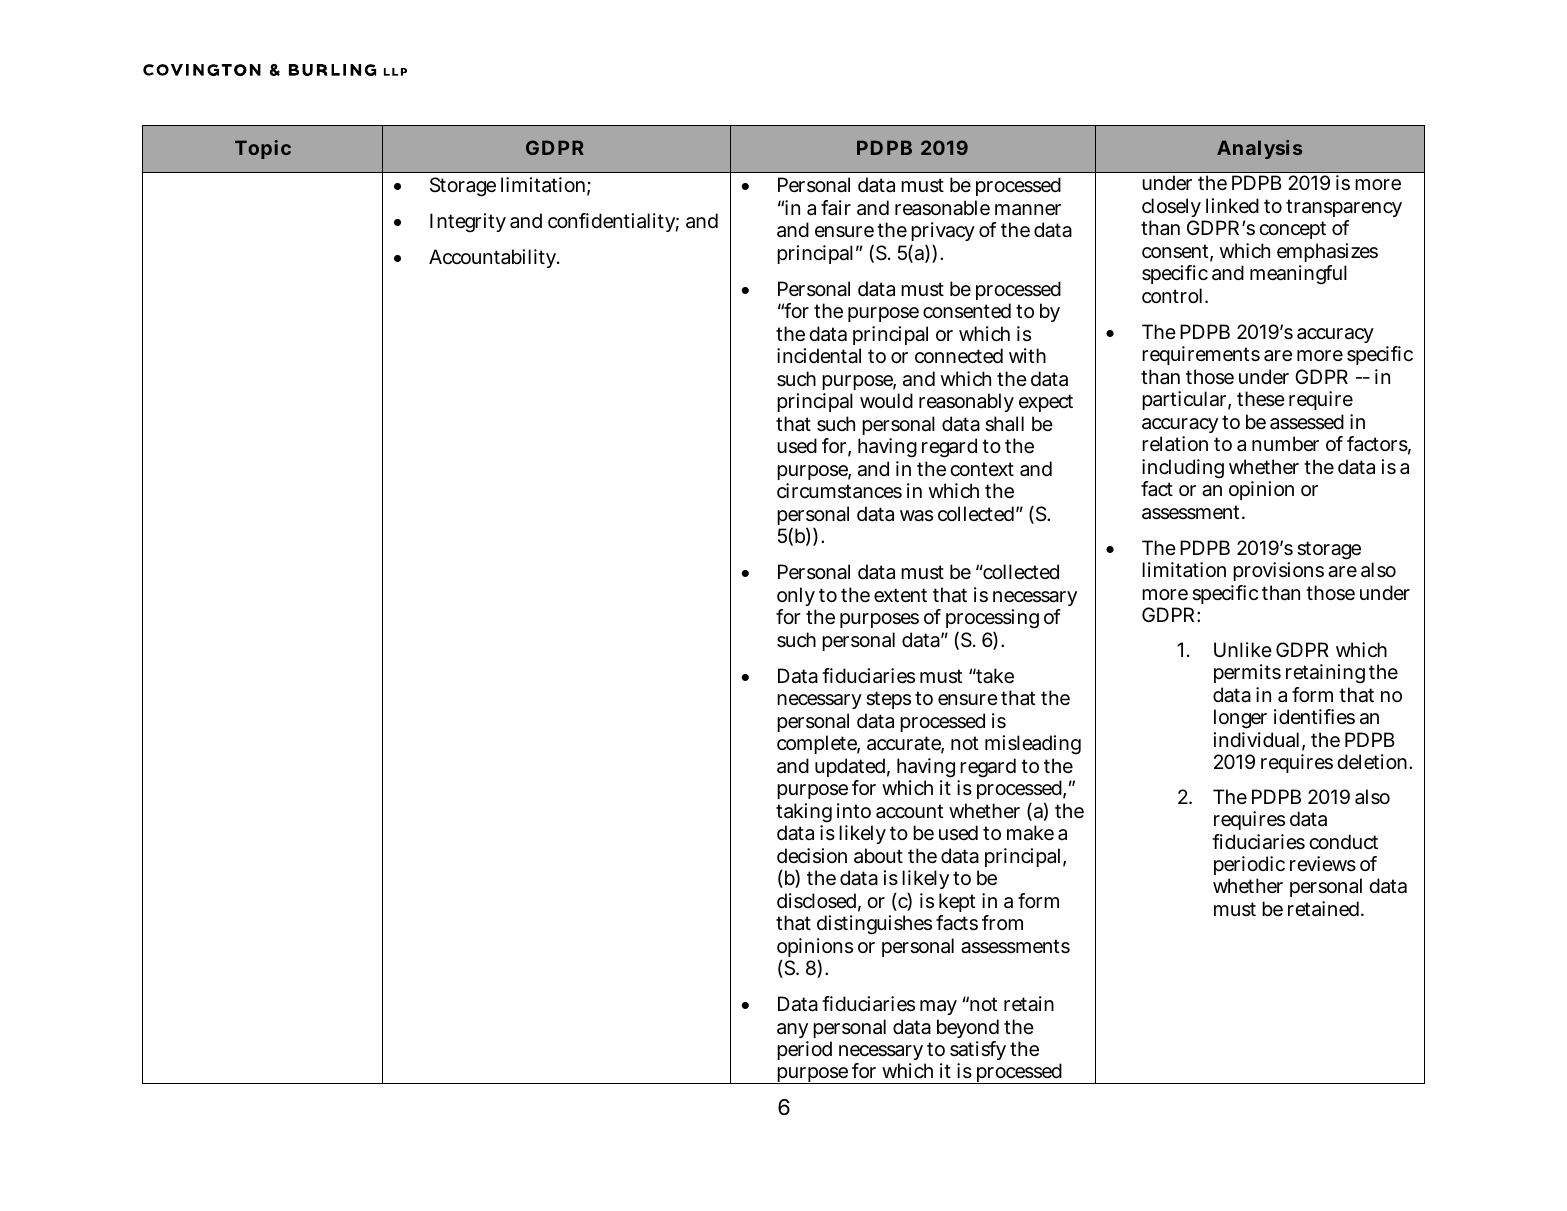 Image resolution: width=1567 pixels, height=1211 pixels. What do you see at coordinates (1278, 571) in the image?
I see `provisions` at bounding box center [1278, 571].
